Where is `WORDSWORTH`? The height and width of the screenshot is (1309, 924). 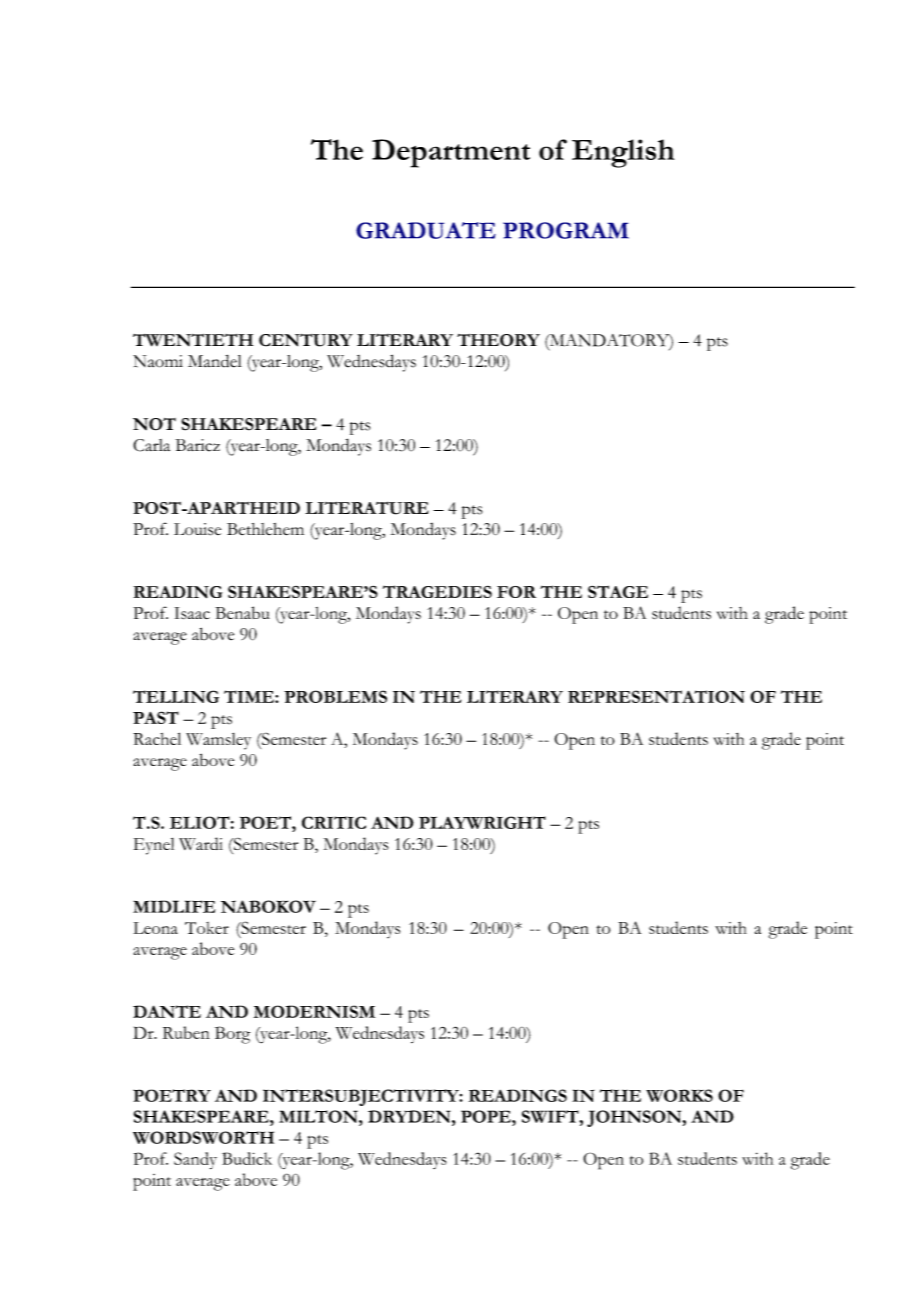 WORDSWORTH is located at coordinates (203, 1137).
